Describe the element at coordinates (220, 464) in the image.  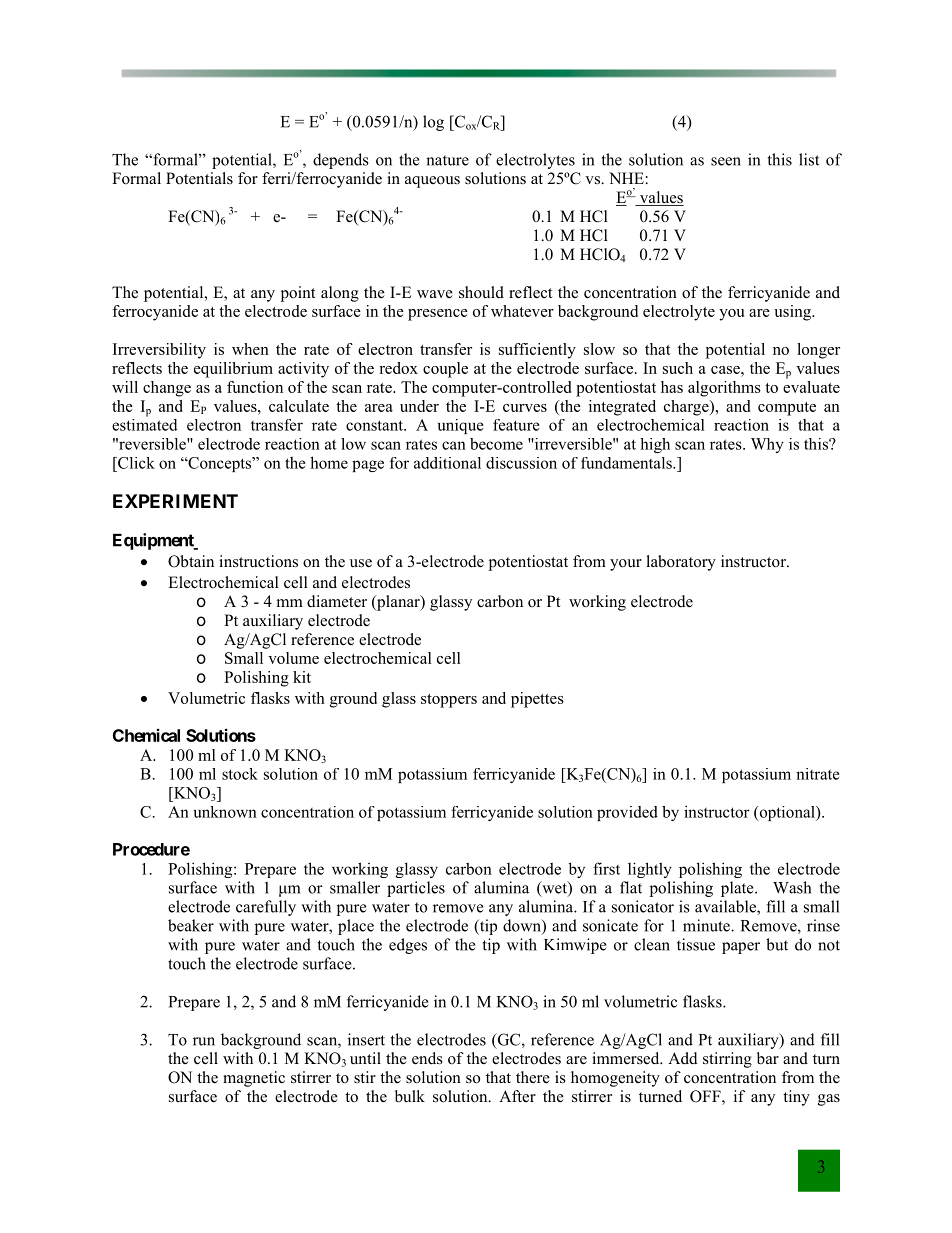
I see `Concepts` at that location.
